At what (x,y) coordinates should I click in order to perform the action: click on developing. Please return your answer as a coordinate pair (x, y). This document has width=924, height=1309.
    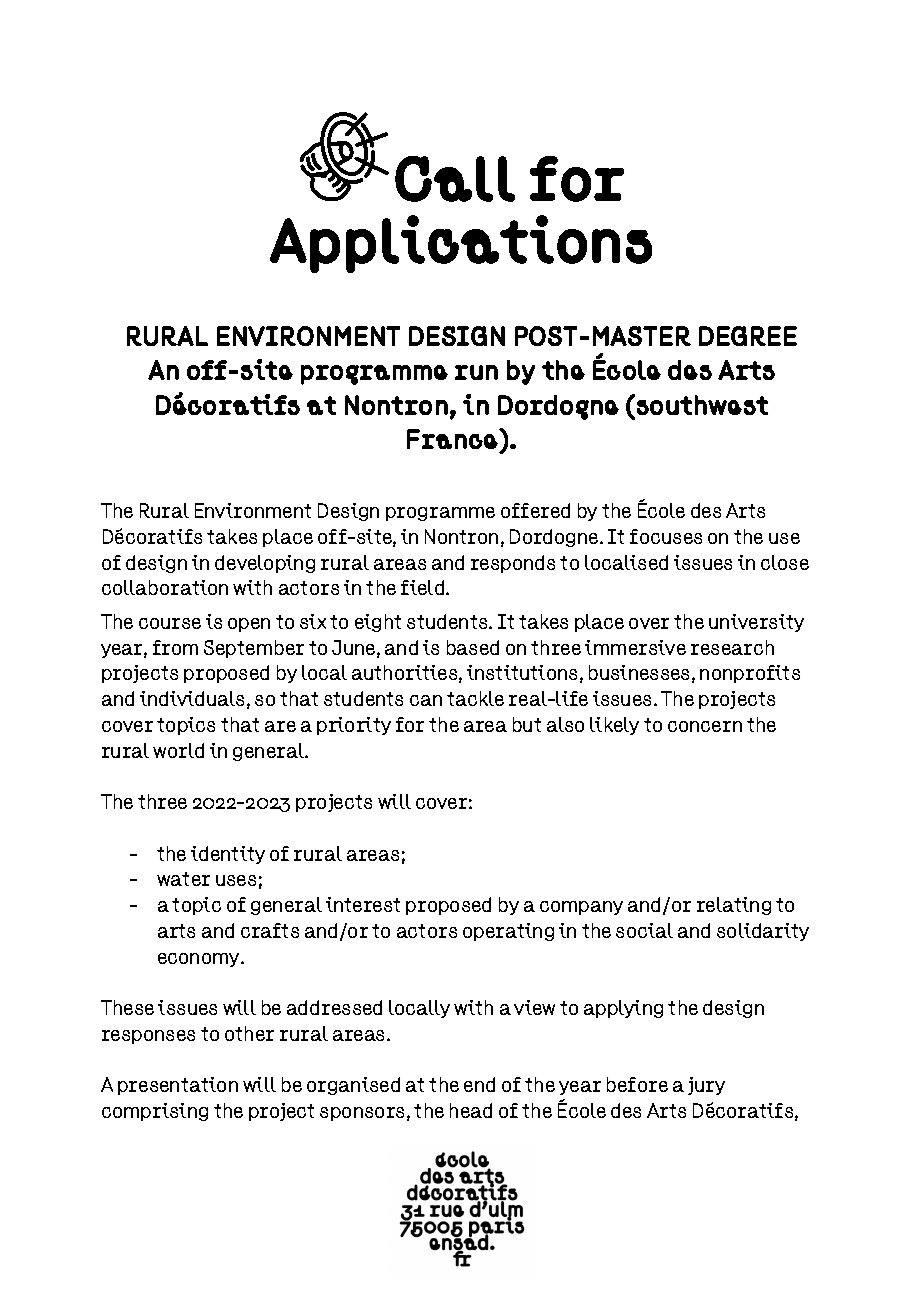
    Looking at the image, I should click on (265, 564).
